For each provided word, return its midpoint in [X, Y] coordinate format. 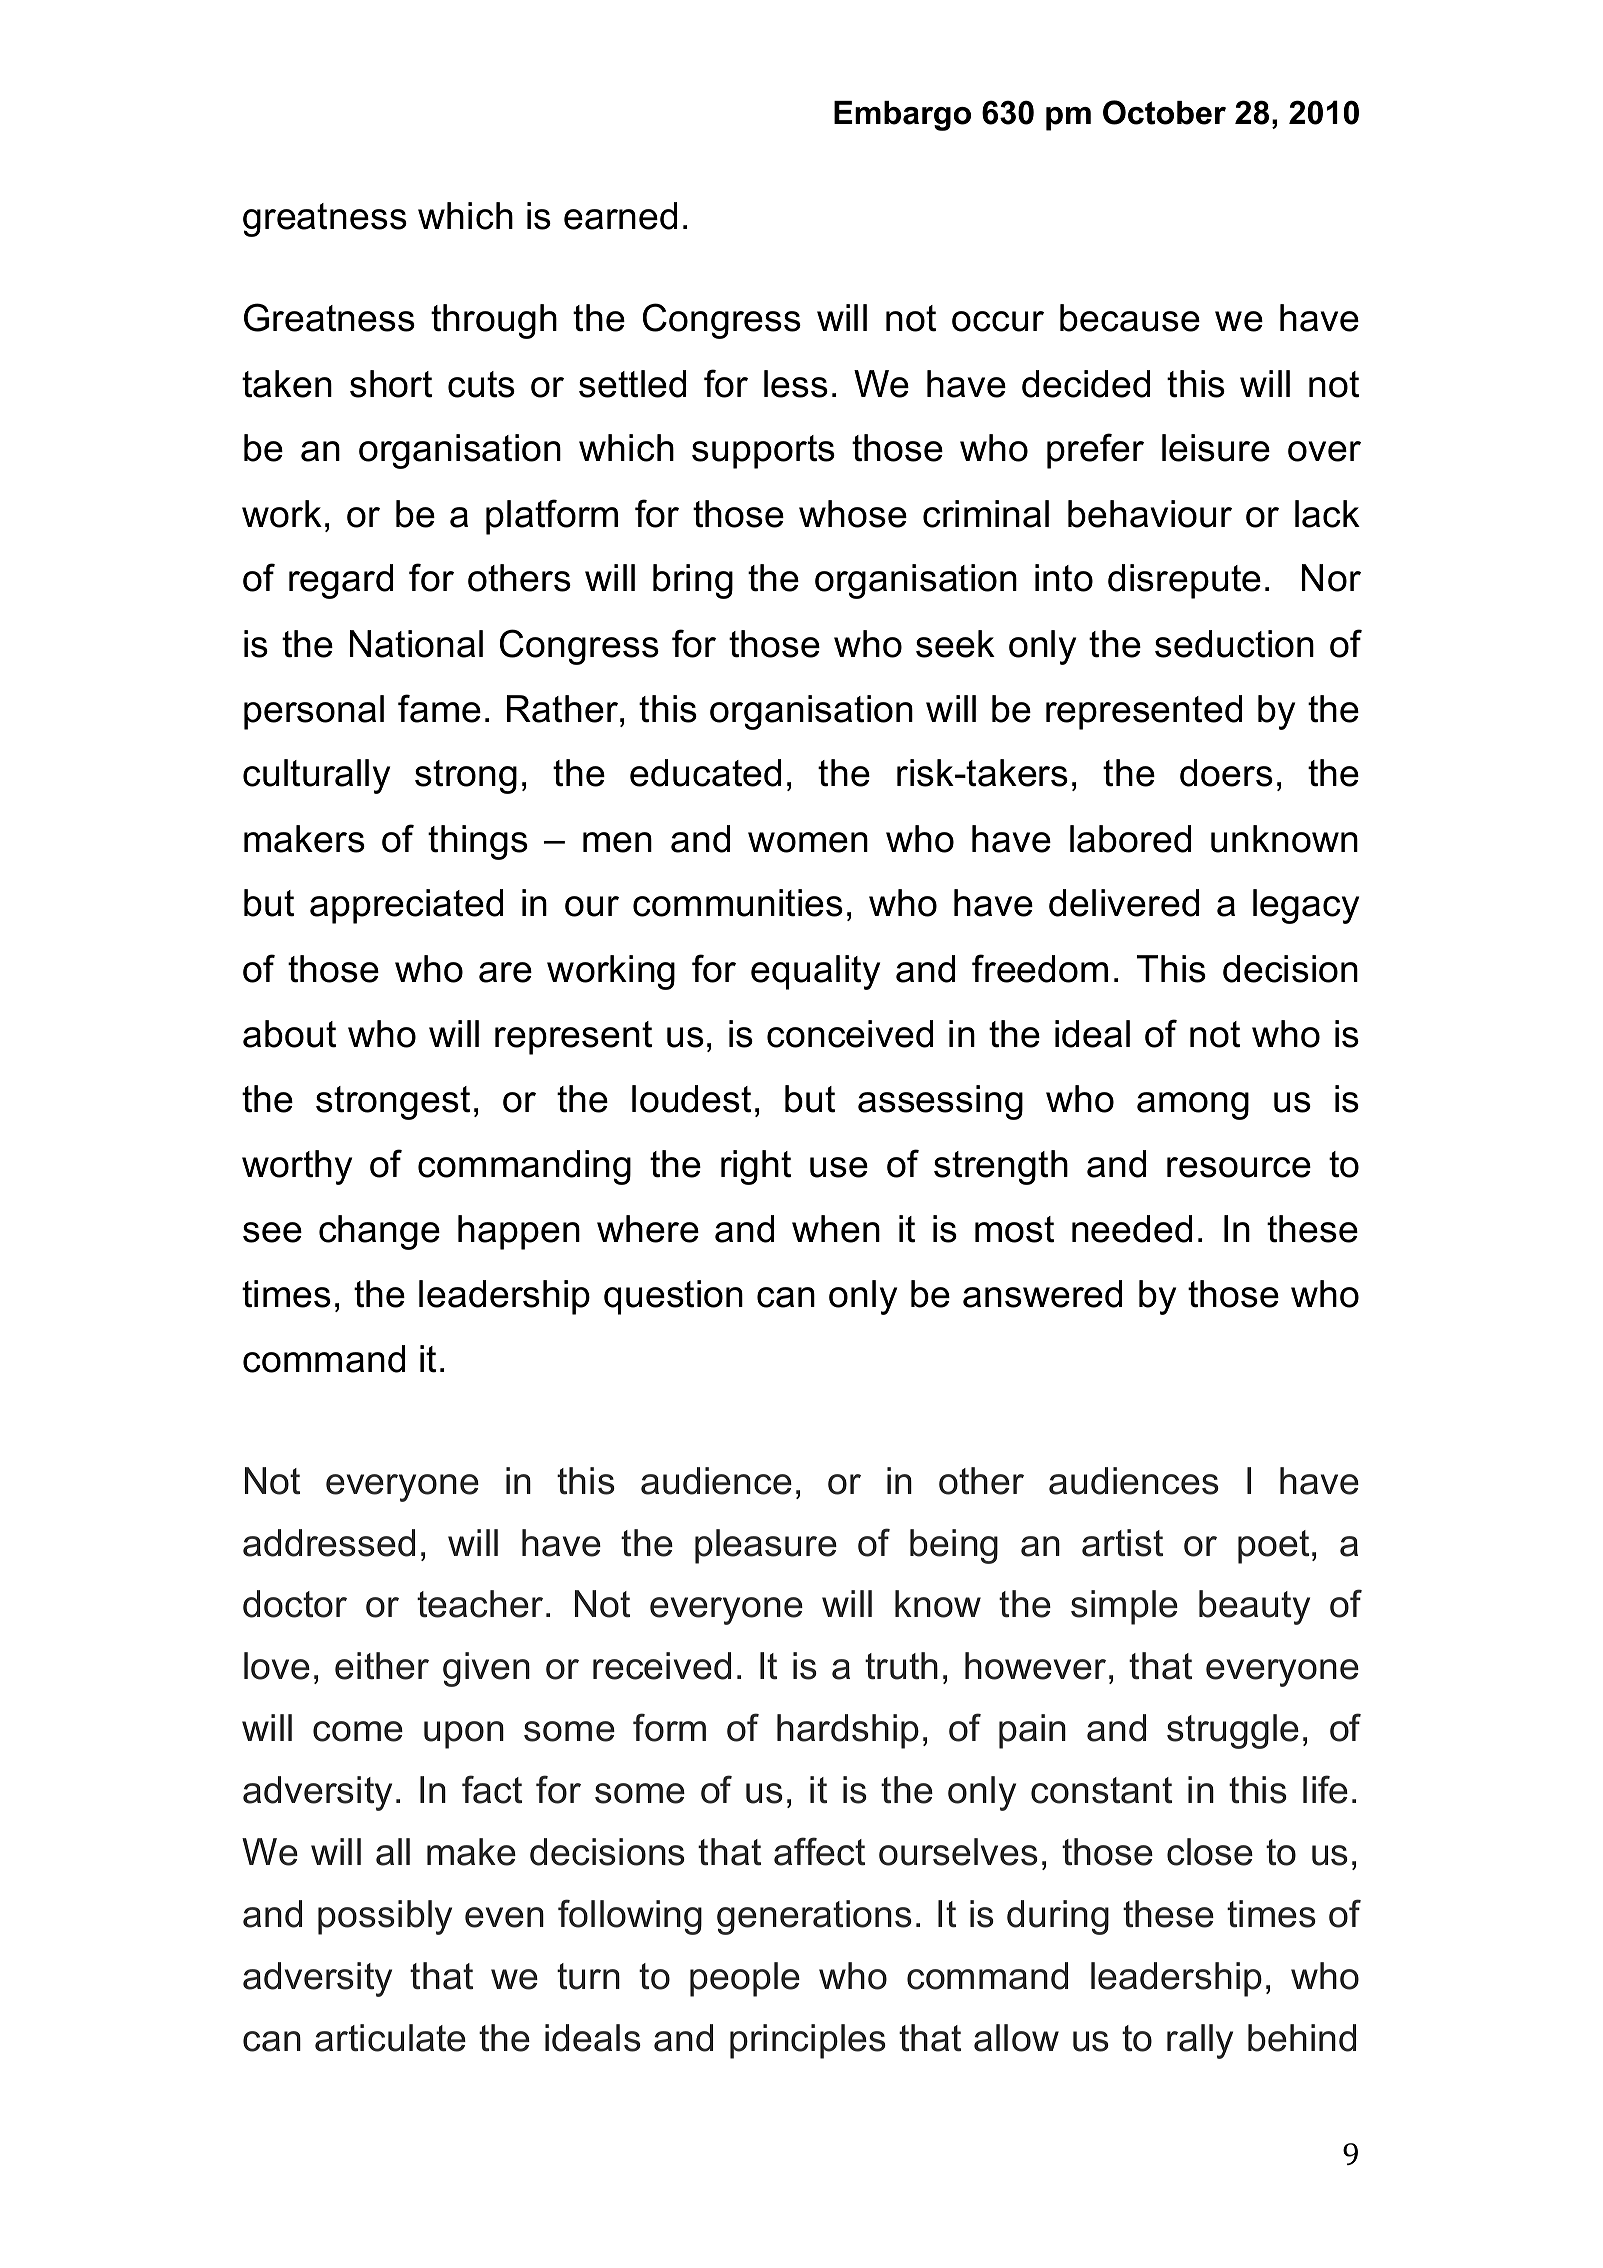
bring [693, 581]
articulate [390, 2038]
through [494, 321]
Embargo [902, 116]
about [289, 1034]
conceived [850, 1034]
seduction [1234, 644]
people [745, 1979]
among [1193, 1106]
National [416, 644]
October [1164, 112]
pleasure [766, 1546]
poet [1273, 1547]
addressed [329, 1543]
